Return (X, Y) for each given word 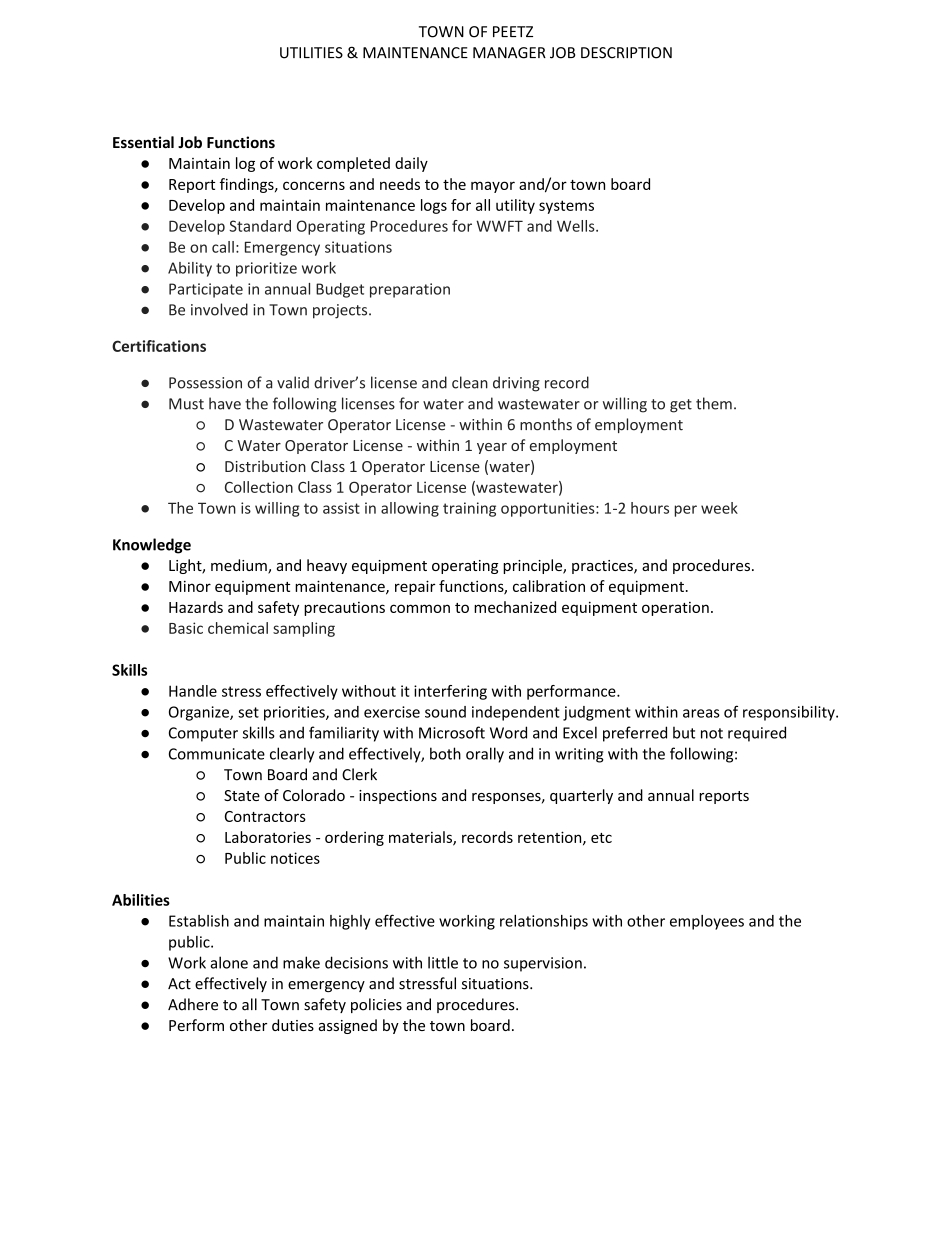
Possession (205, 383)
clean (470, 382)
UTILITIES (311, 53)
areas (701, 713)
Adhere (193, 1004)
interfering (450, 692)
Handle (193, 691)
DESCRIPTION (626, 53)
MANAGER (509, 53)
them (714, 403)
